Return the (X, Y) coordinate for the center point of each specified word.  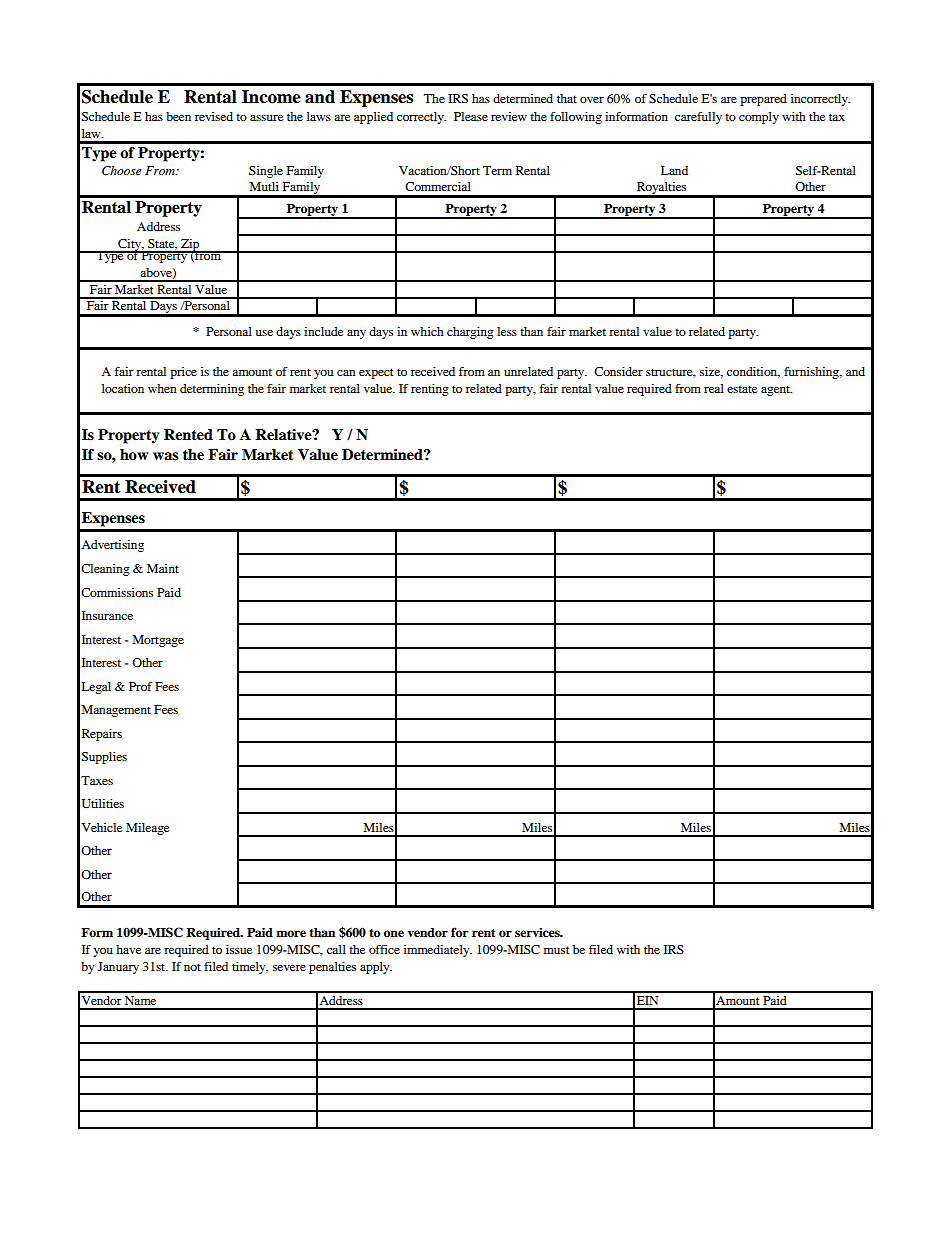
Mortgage (158, 641)
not (192, 967)
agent (776, 390)
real (714, 388)
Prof (140, 686)
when (162, 388)
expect (376, 373)
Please (471, 116)
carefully (698, 118)
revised (214, 116)
